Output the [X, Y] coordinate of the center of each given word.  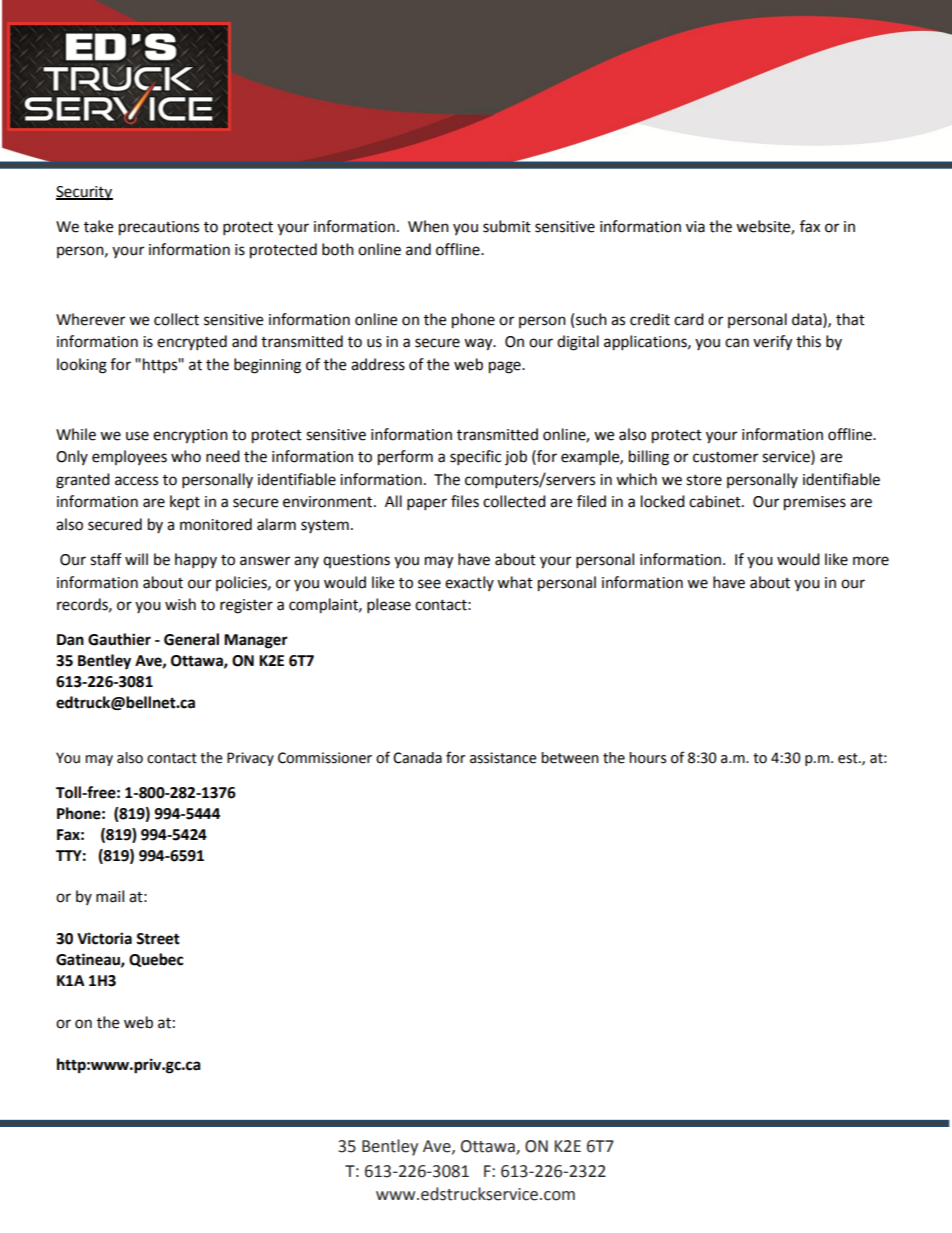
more [871, 561]
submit [507, 226]
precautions [159, 228]
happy [196, 561]
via [695, 227]
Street [158, 939]
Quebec [156, 960]
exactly [469, 583]
